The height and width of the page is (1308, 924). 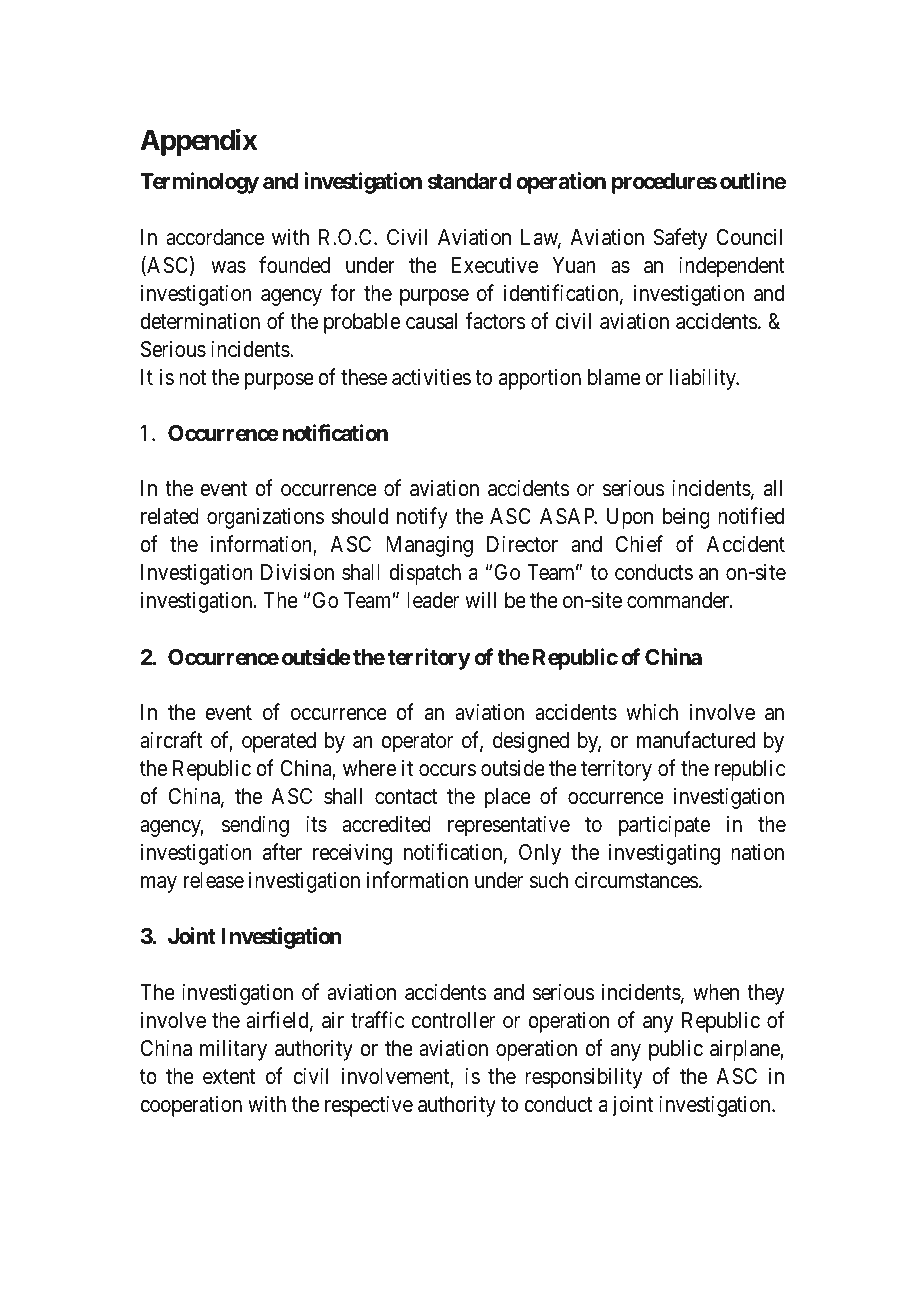 I want to click on notify, so click(x=422, y=518).
